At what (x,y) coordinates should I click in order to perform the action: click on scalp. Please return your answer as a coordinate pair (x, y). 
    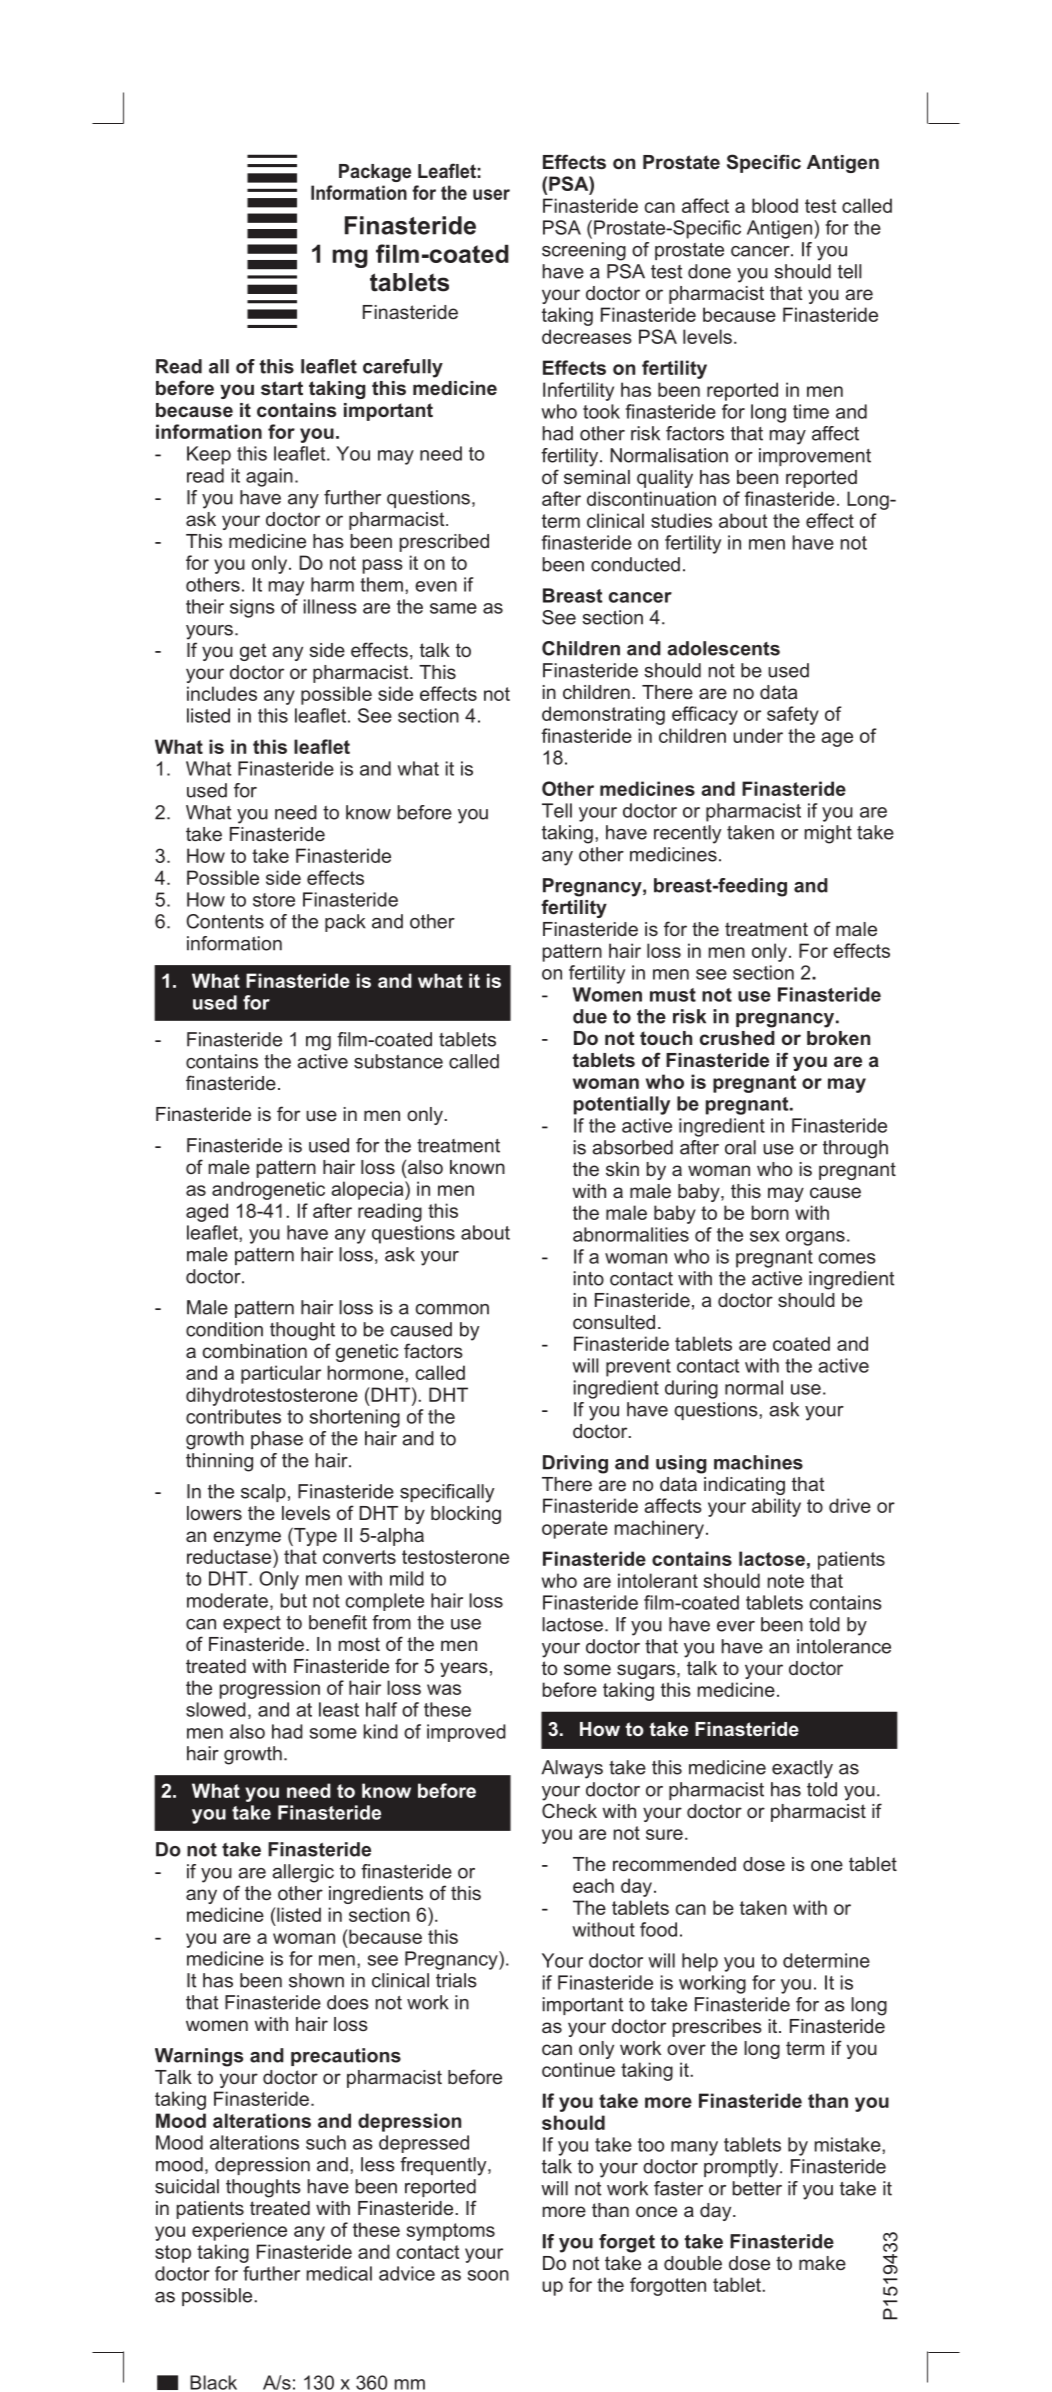
    Looking at the image, I should click on (263, 1493).
